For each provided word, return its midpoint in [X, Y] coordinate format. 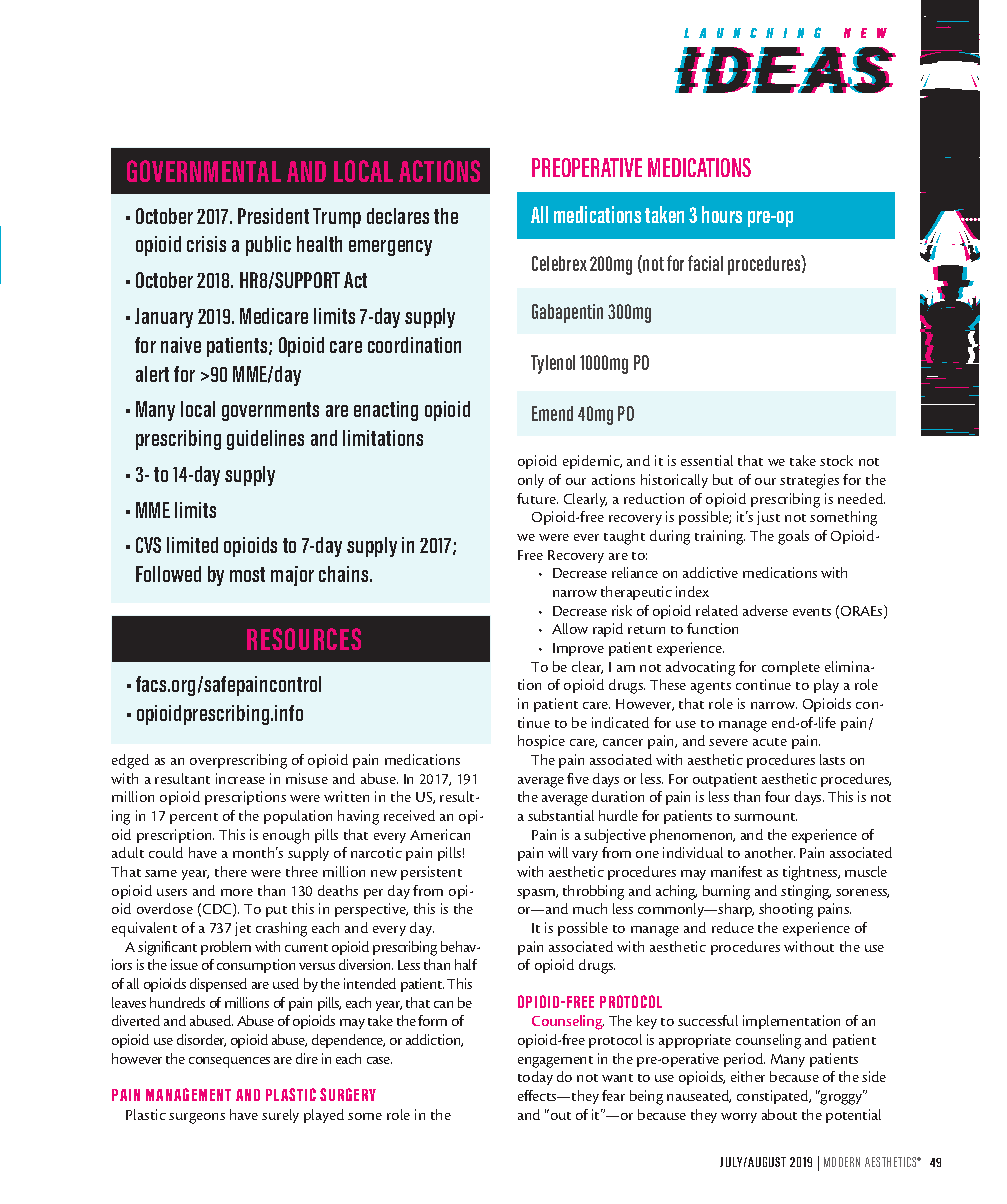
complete [791, 668]
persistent [431, 873]
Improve [578, 649]
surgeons [197, 1118]
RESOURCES [304, 639]
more [237, 892]
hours [722, 214]
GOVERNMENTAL [204, 171]
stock [836, 460]
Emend [552, 413]
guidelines [265, 440]
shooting [786, 910]
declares [398, 216]
